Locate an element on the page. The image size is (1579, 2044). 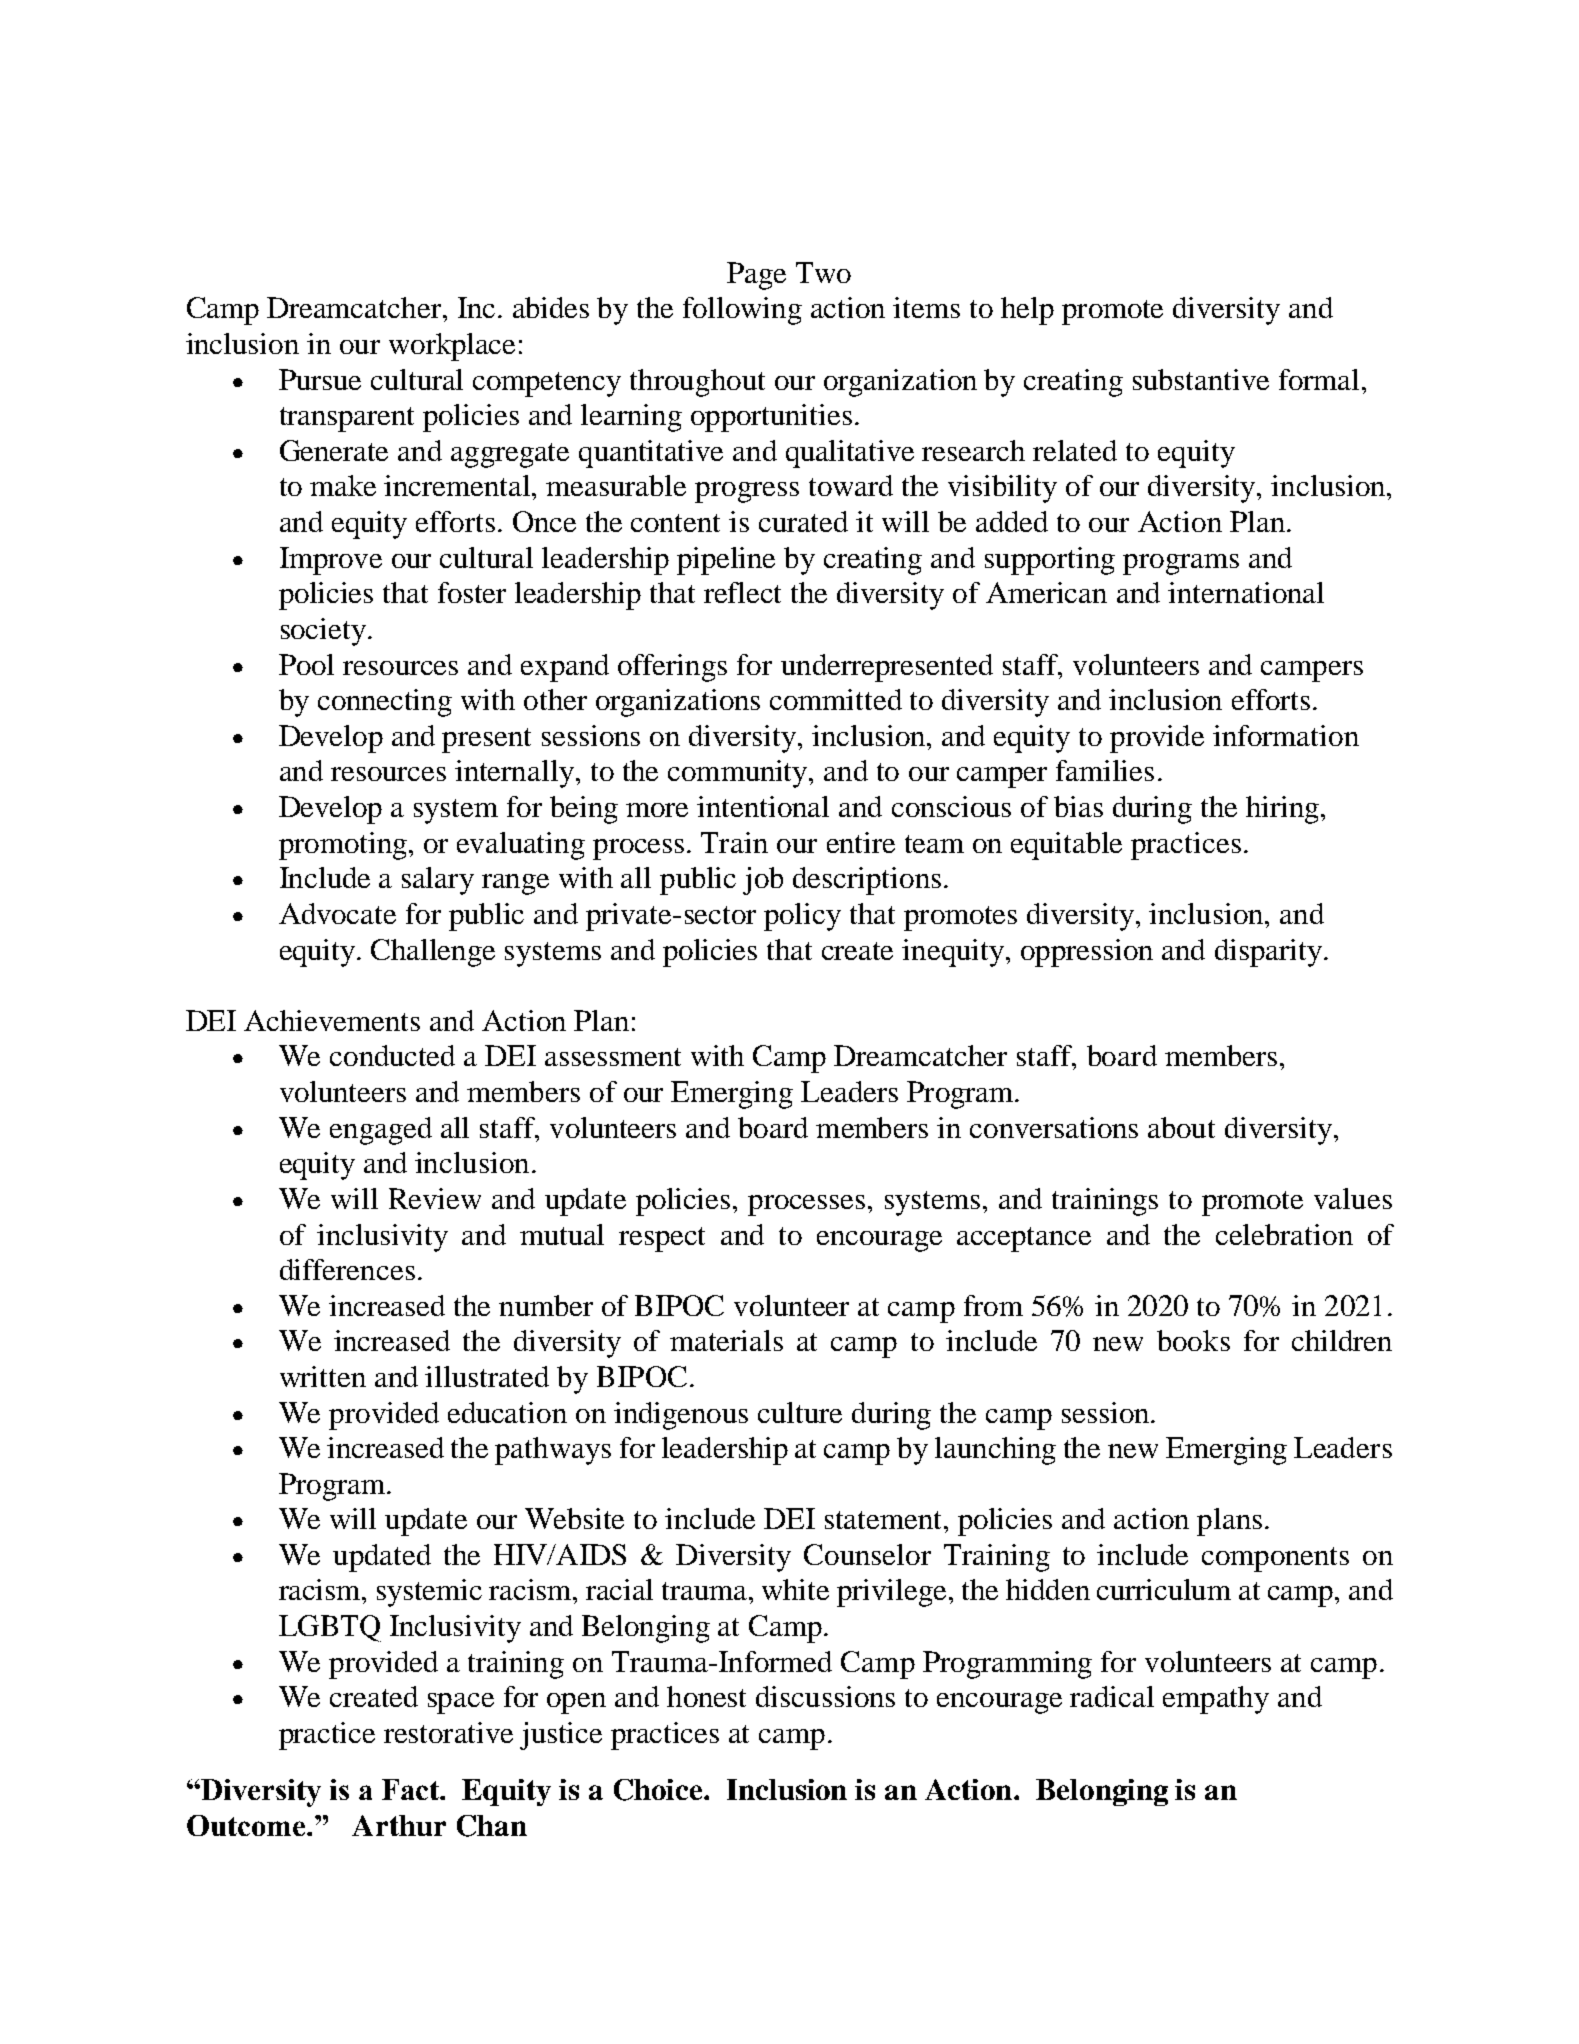
culture is located at coordinates (800, 1412).
